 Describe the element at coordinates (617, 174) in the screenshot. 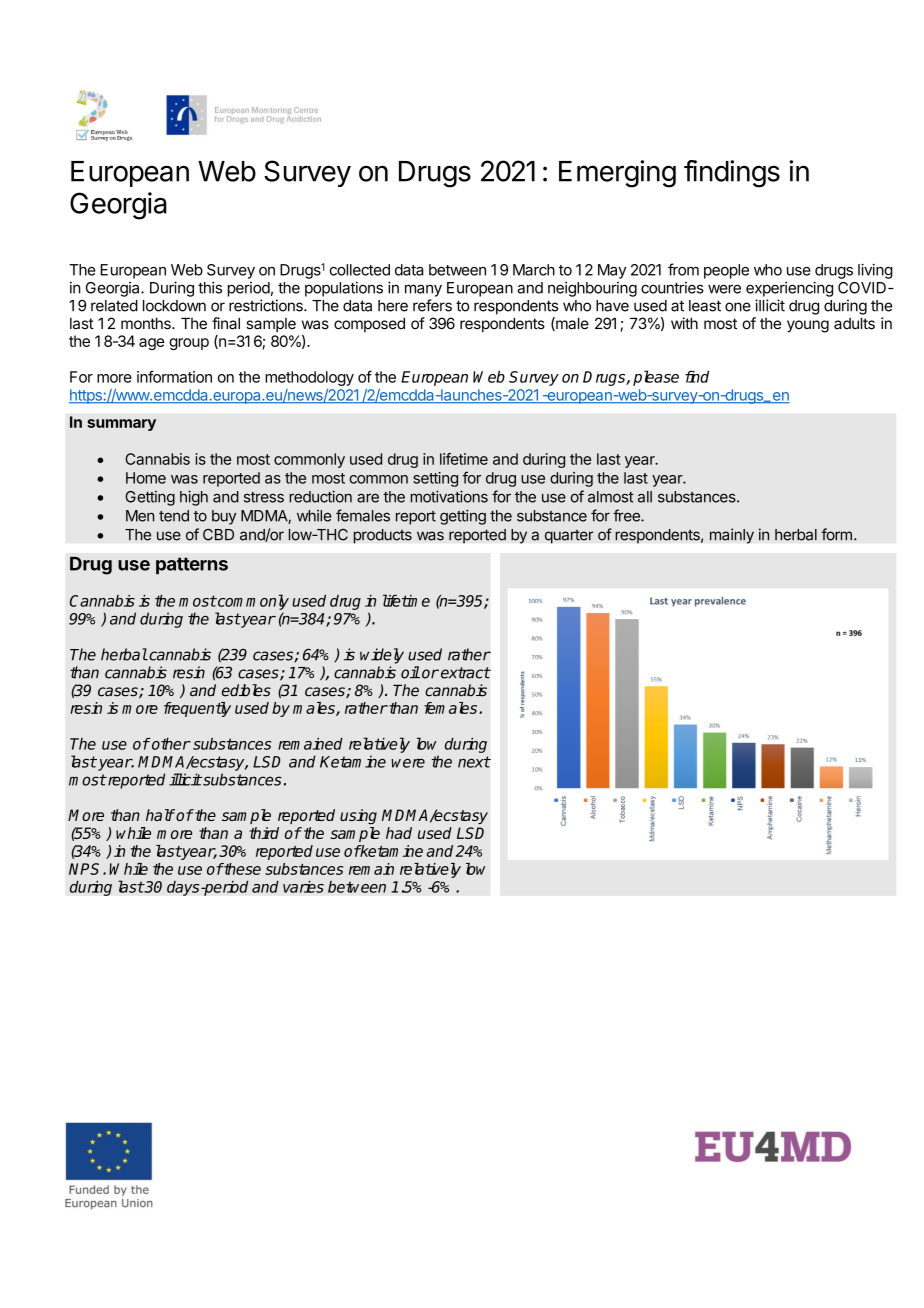

I see `Emerging` at that location.
